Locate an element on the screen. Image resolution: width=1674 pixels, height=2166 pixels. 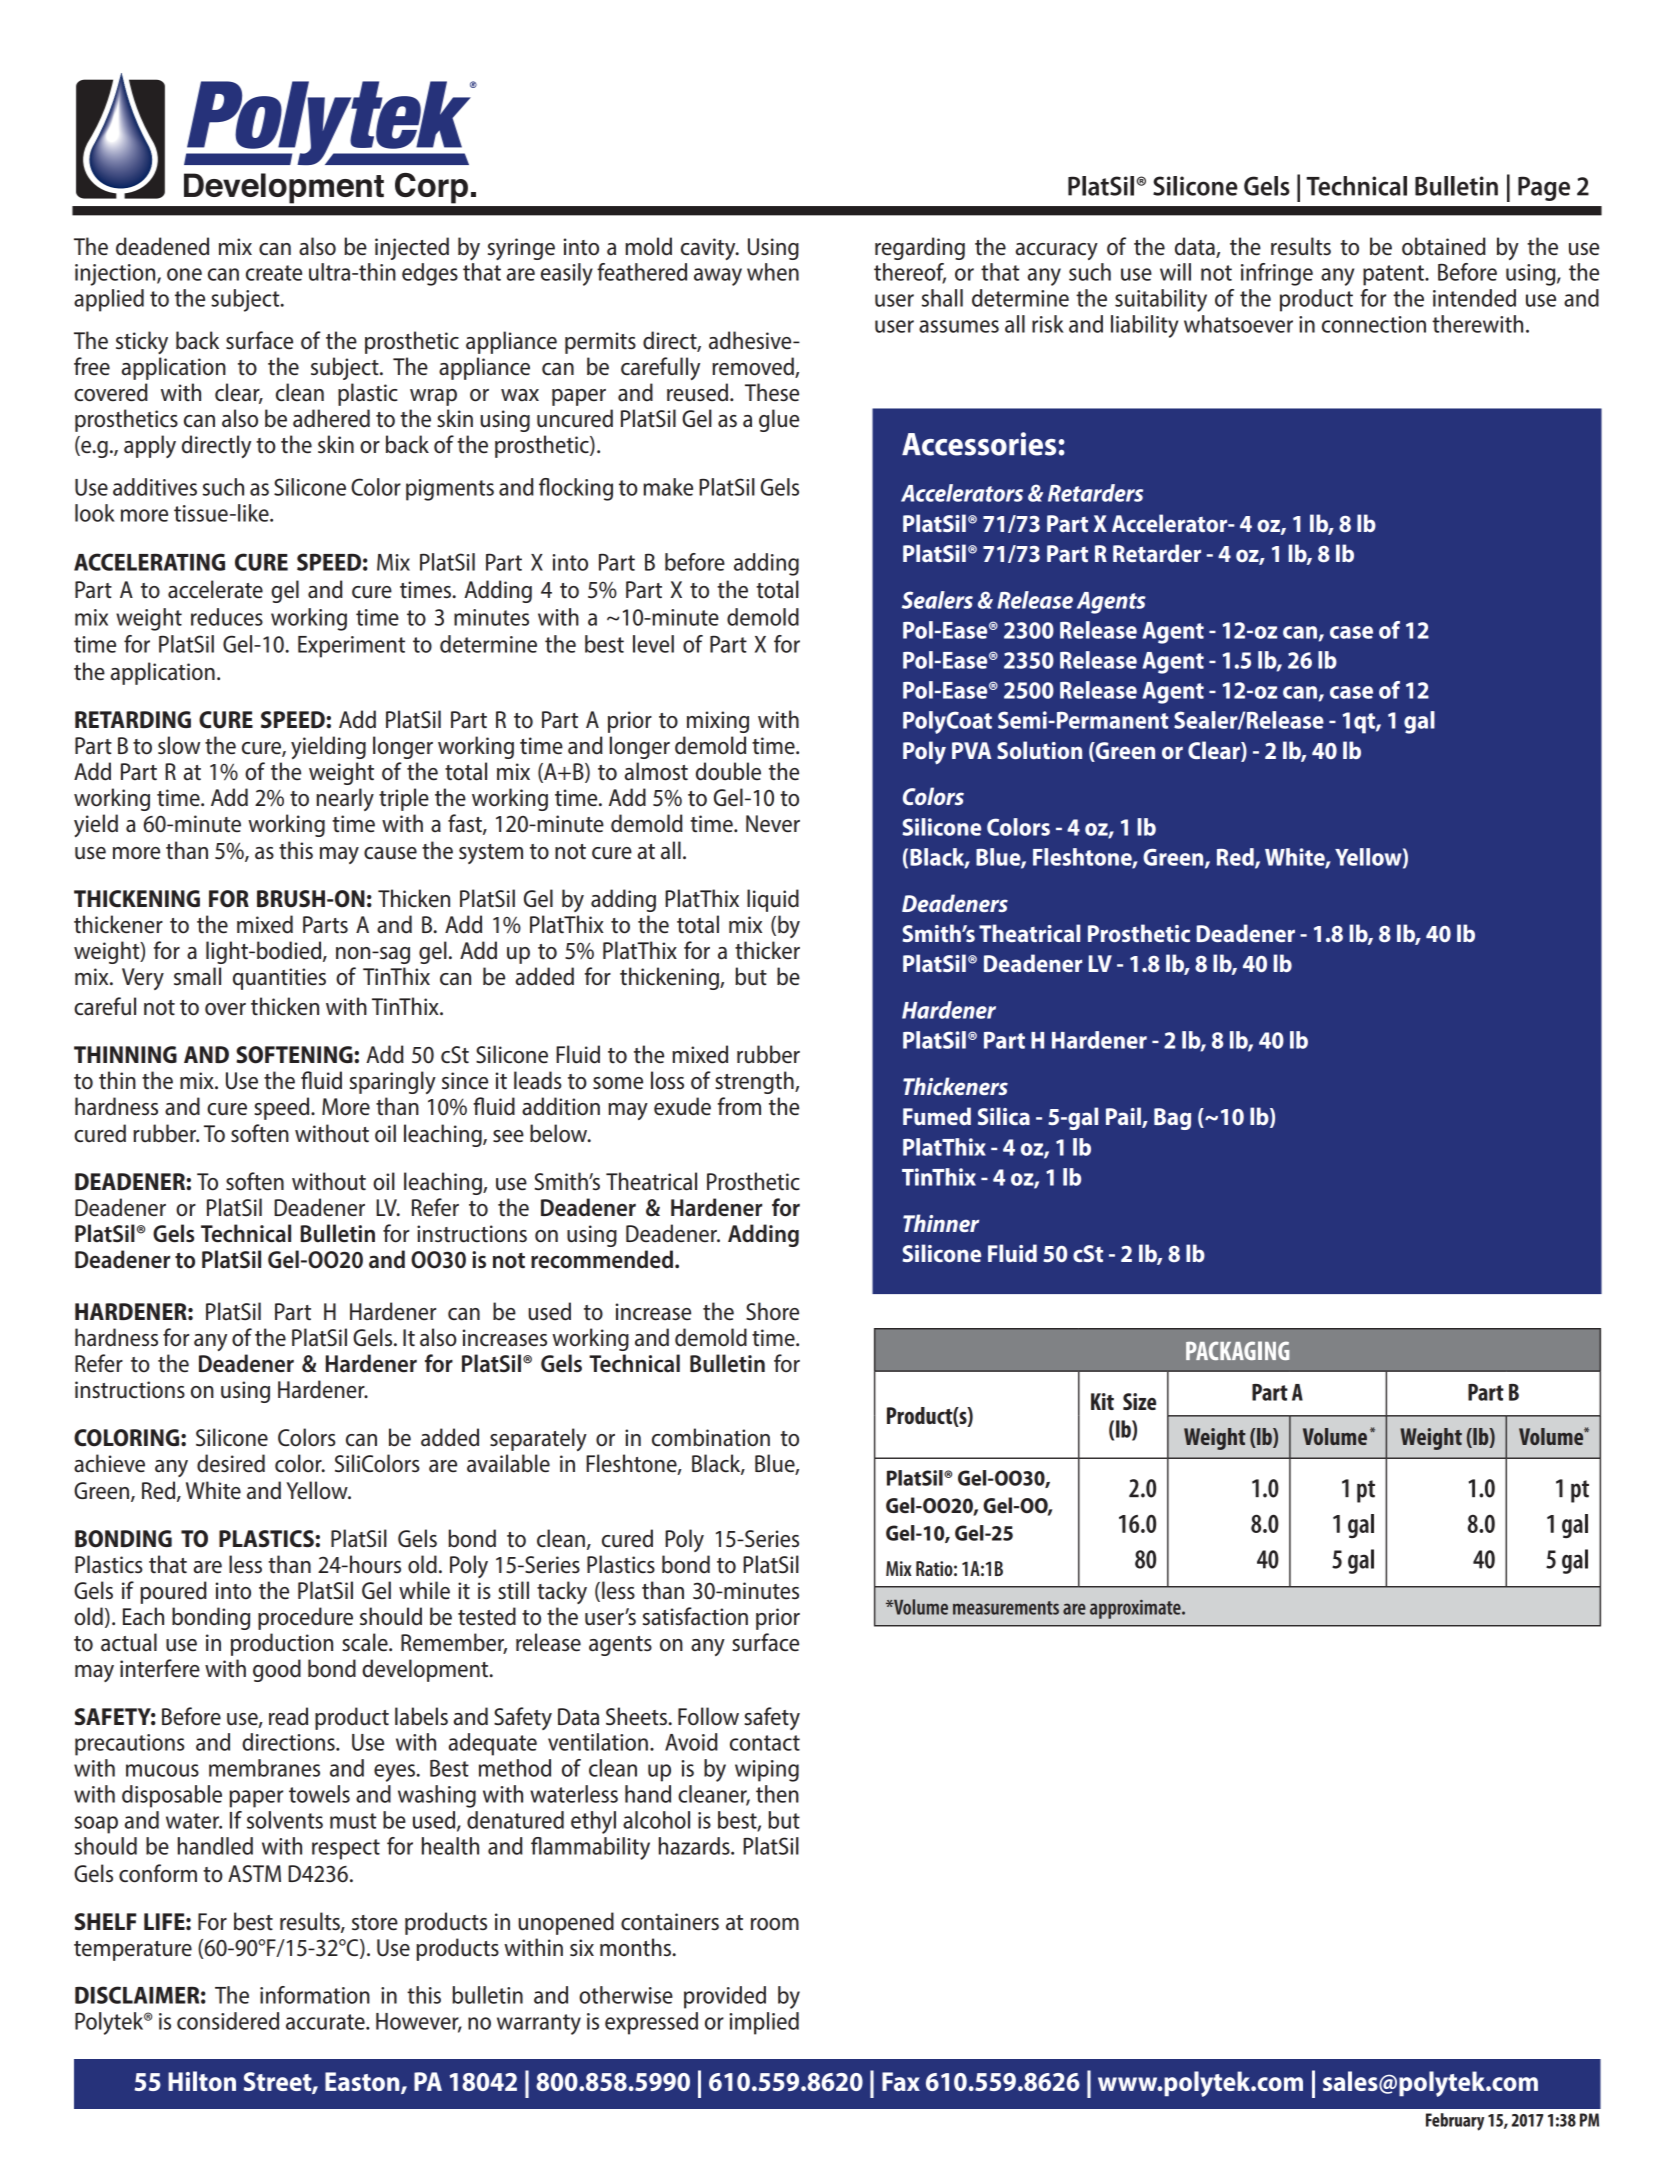
combination is located at coordinates (711, 1437).
